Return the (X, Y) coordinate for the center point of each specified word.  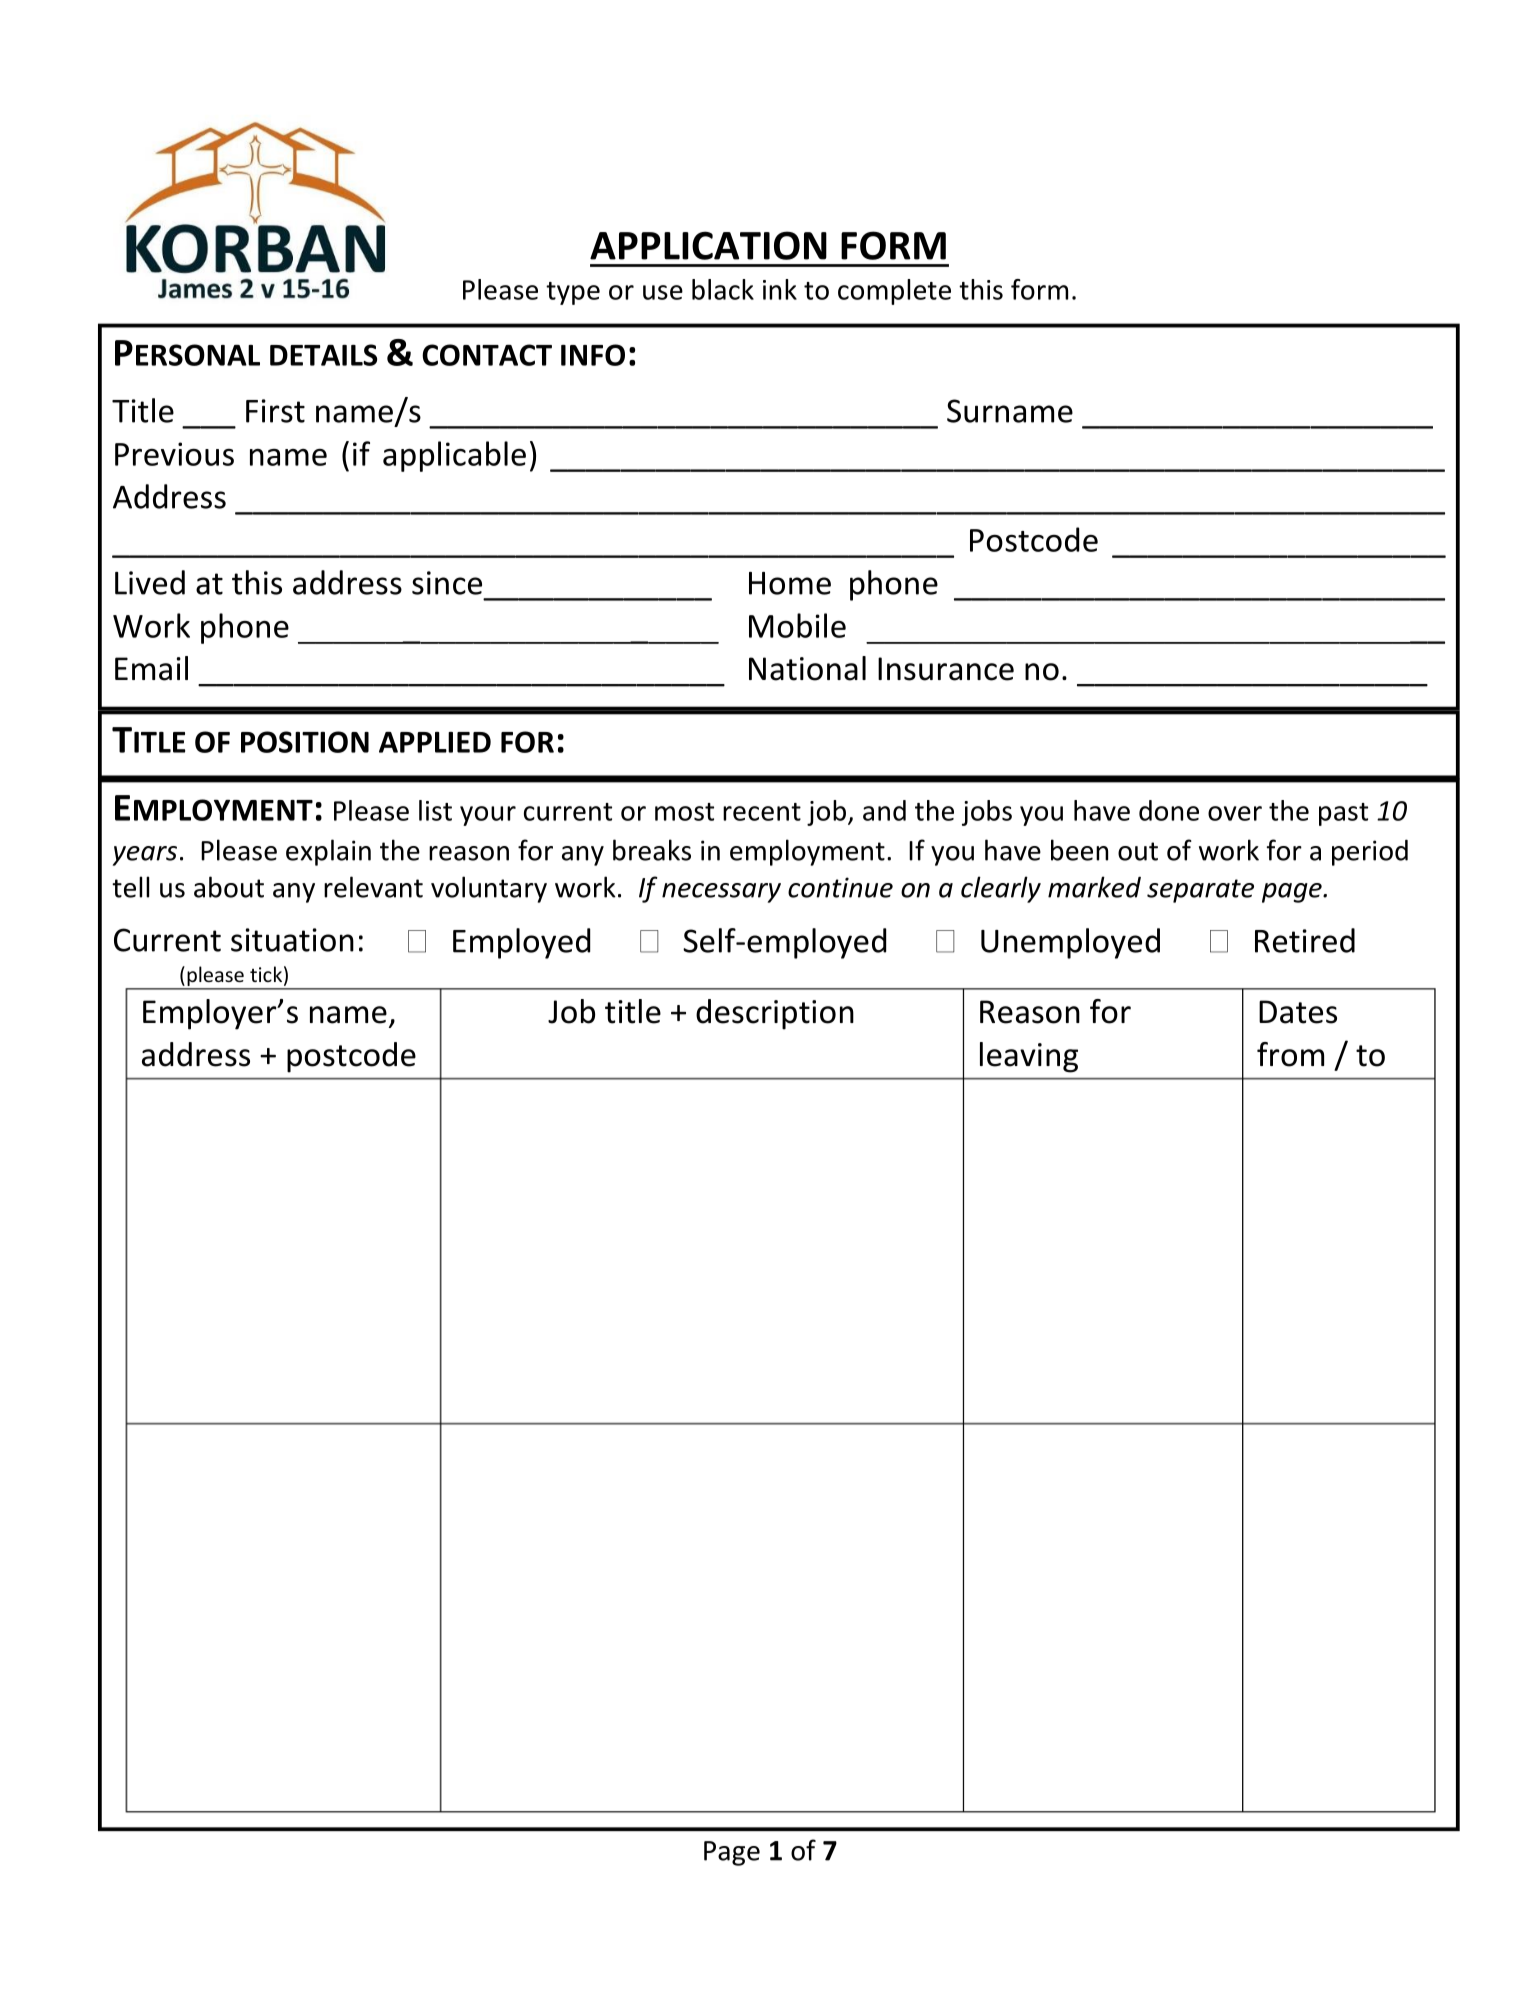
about (229, 887)
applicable (454, 456)
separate (1200, 891)
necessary (721, 893)
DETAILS (323, 355)
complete (894, 292)
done (1169, 810)
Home (790, 583)
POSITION (305, 742)
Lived (150, 582)
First (275, 411)
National (807, 668)
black (723, 289)
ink (780, 289)
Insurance (946, 669)
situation (292, 940)
